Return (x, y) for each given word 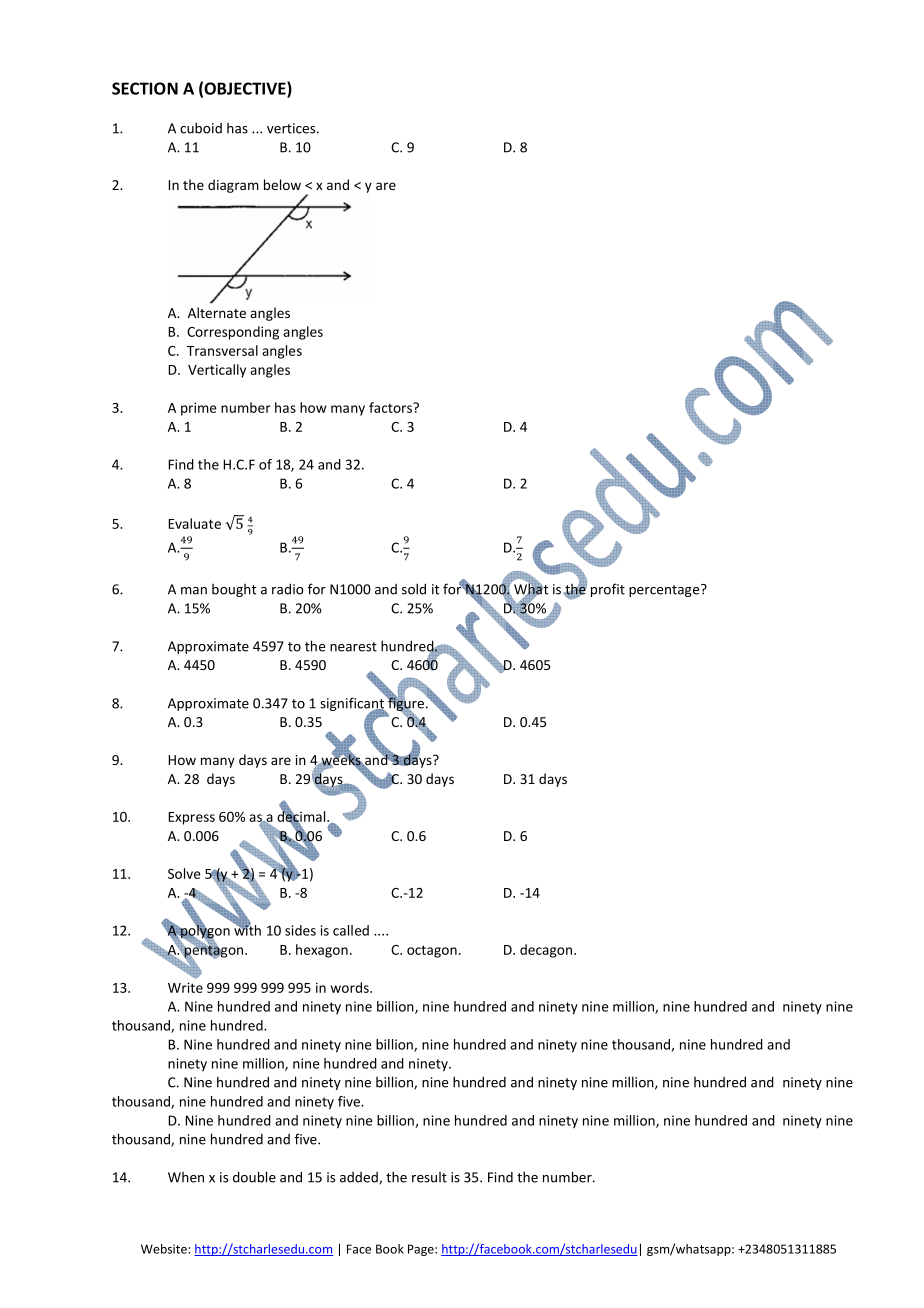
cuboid (201, 128)
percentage (665, 590)
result (429, 1177)
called (351, 930)
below (282, 184)
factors (391, 407)
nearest (353, 647)
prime (198, 409)
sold (414, 589)
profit (608, 590)
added (360, 1178)
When (186, 1177)
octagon (432, 951)
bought (234, 590)
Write (185, 987)
